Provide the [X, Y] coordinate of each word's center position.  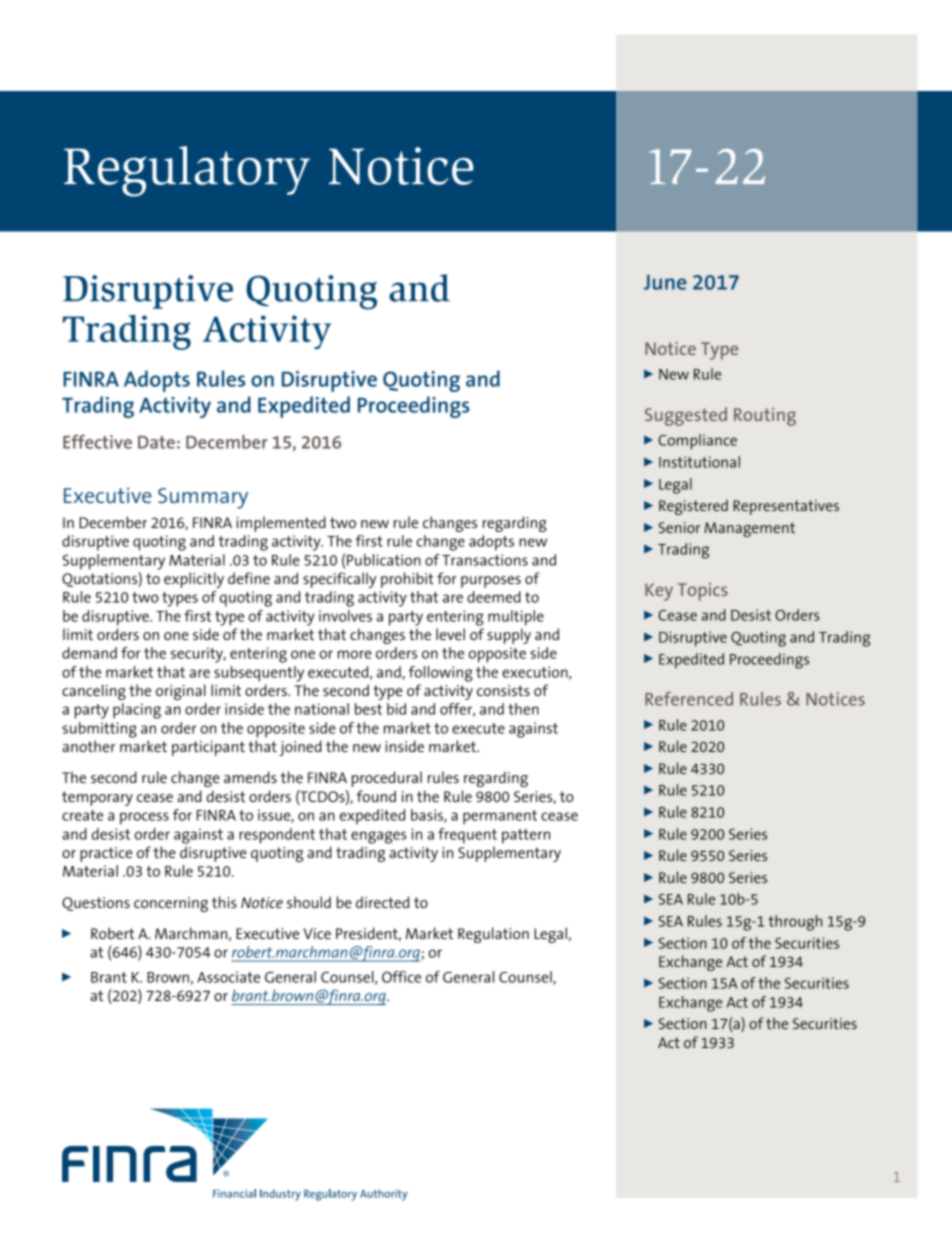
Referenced [689, 699]
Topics [703, 592]
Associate [228, 977]
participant [208, 748]
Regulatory [187, 171]
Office [401, 977]
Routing [765, 417]
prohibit [407, 580]
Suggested [686, 416]
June [665, 282]
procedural [387, 779]
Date [156, 442]
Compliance [697, 442]
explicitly [194, 580]
